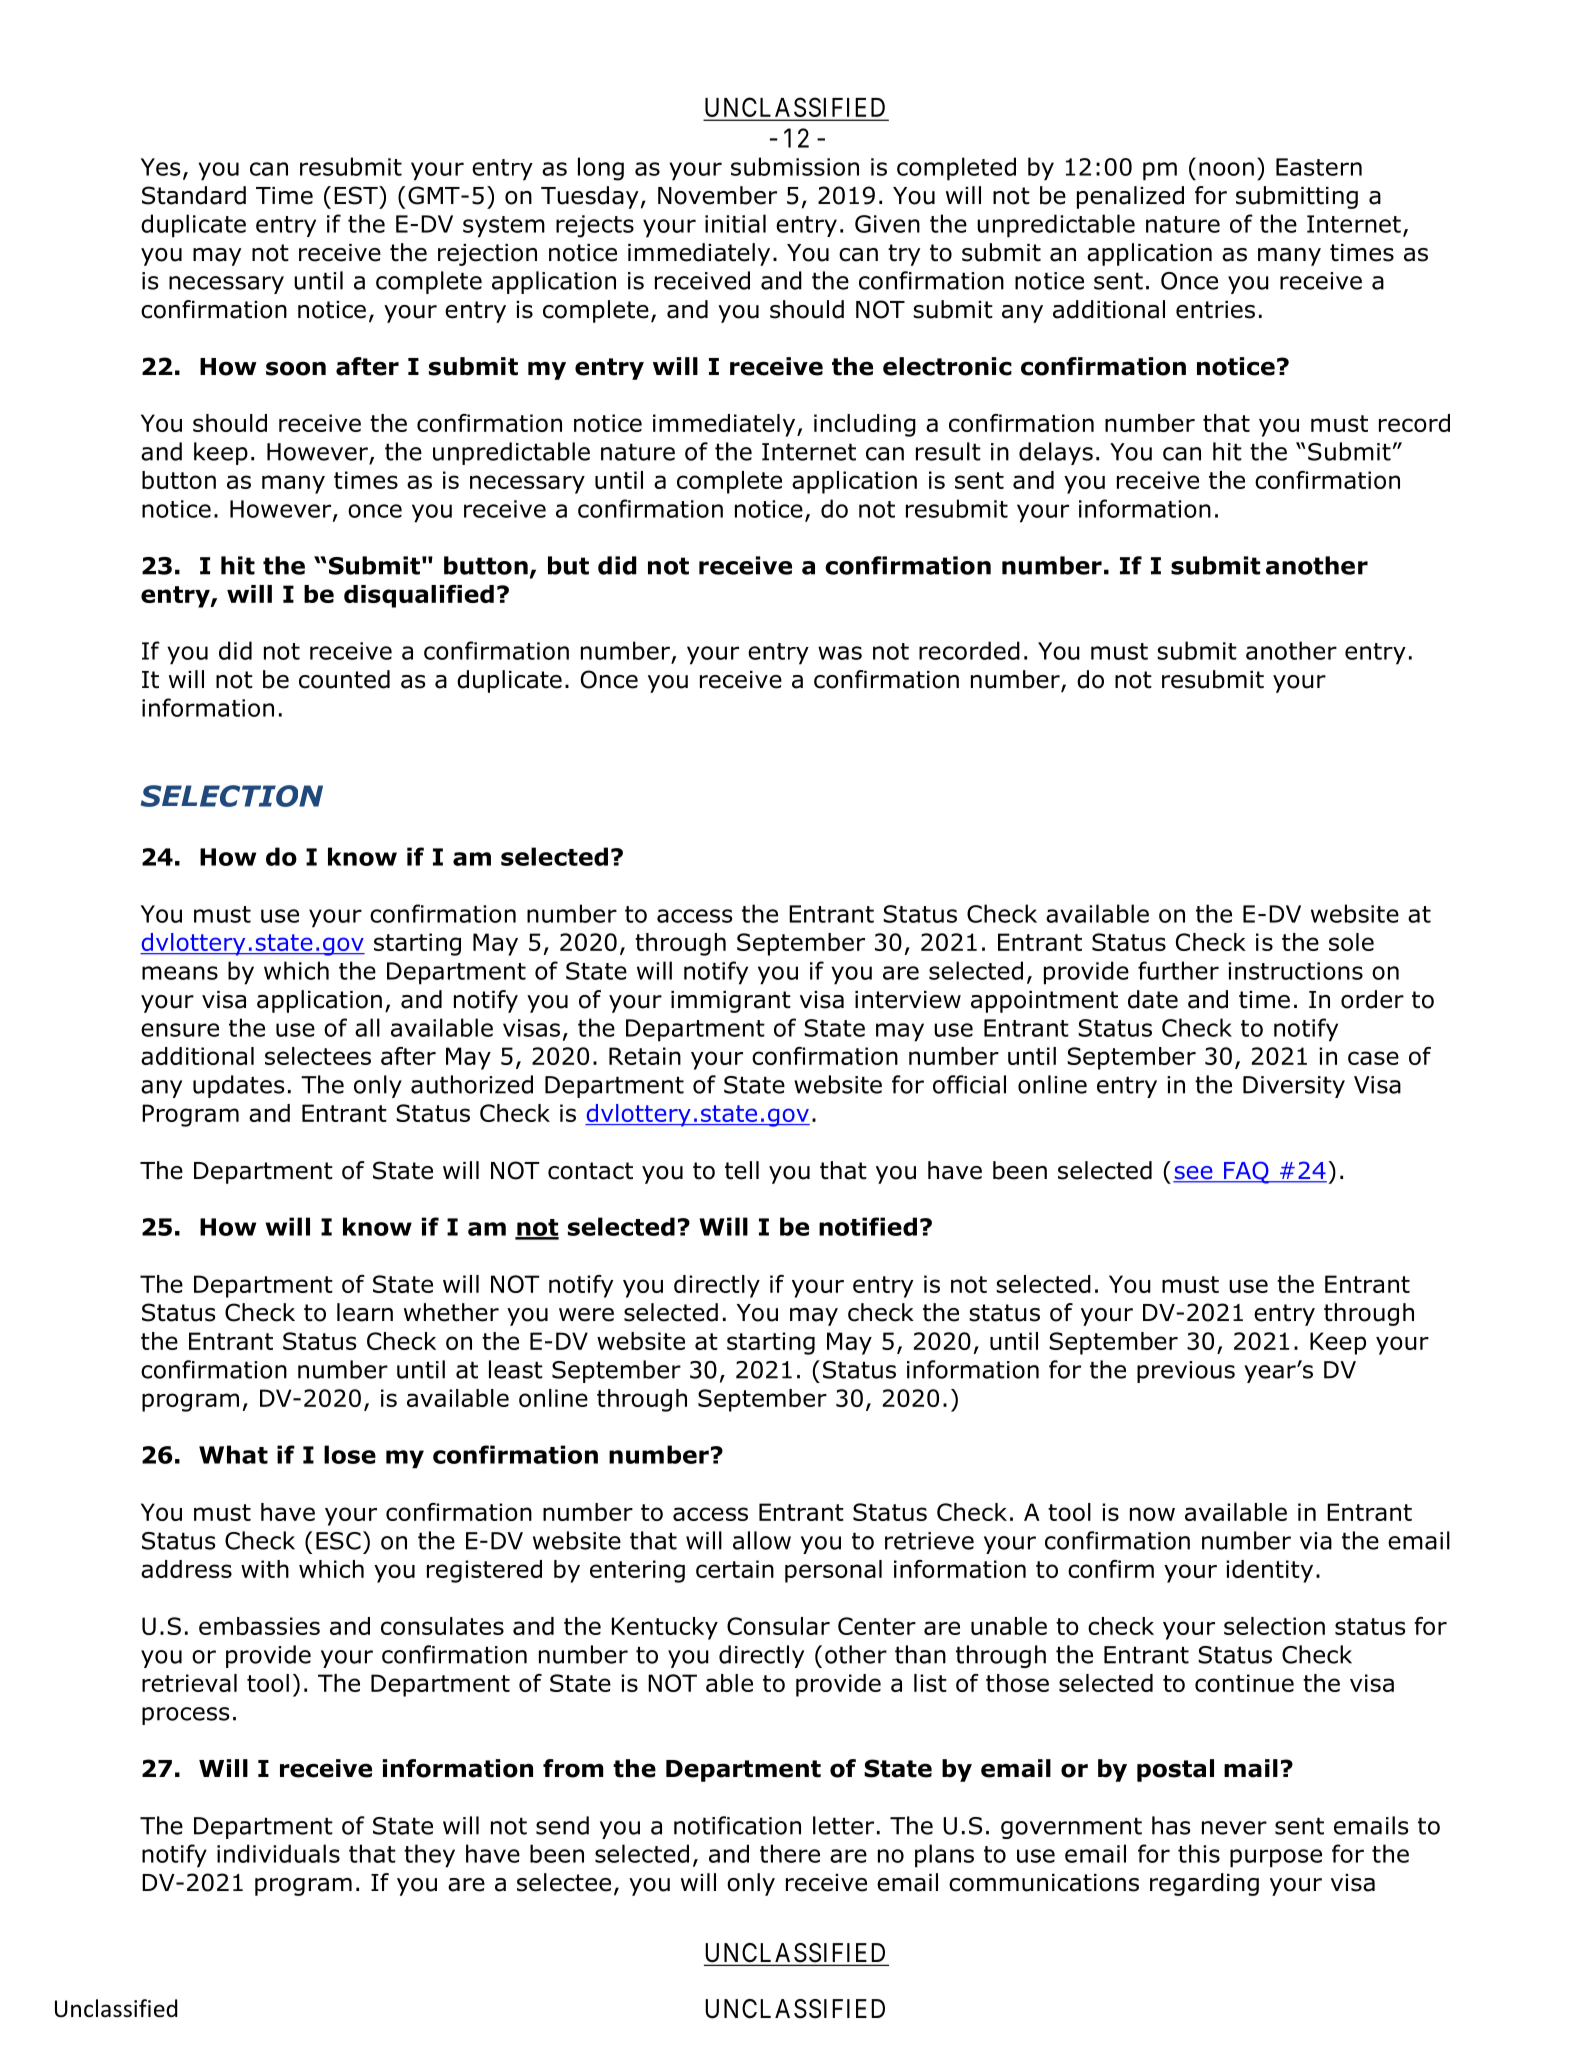 This screenshot has width=1593, height=2062. Describe the element at coordinates (737, 1825) in the screenshot. I see `notification` at that location.
